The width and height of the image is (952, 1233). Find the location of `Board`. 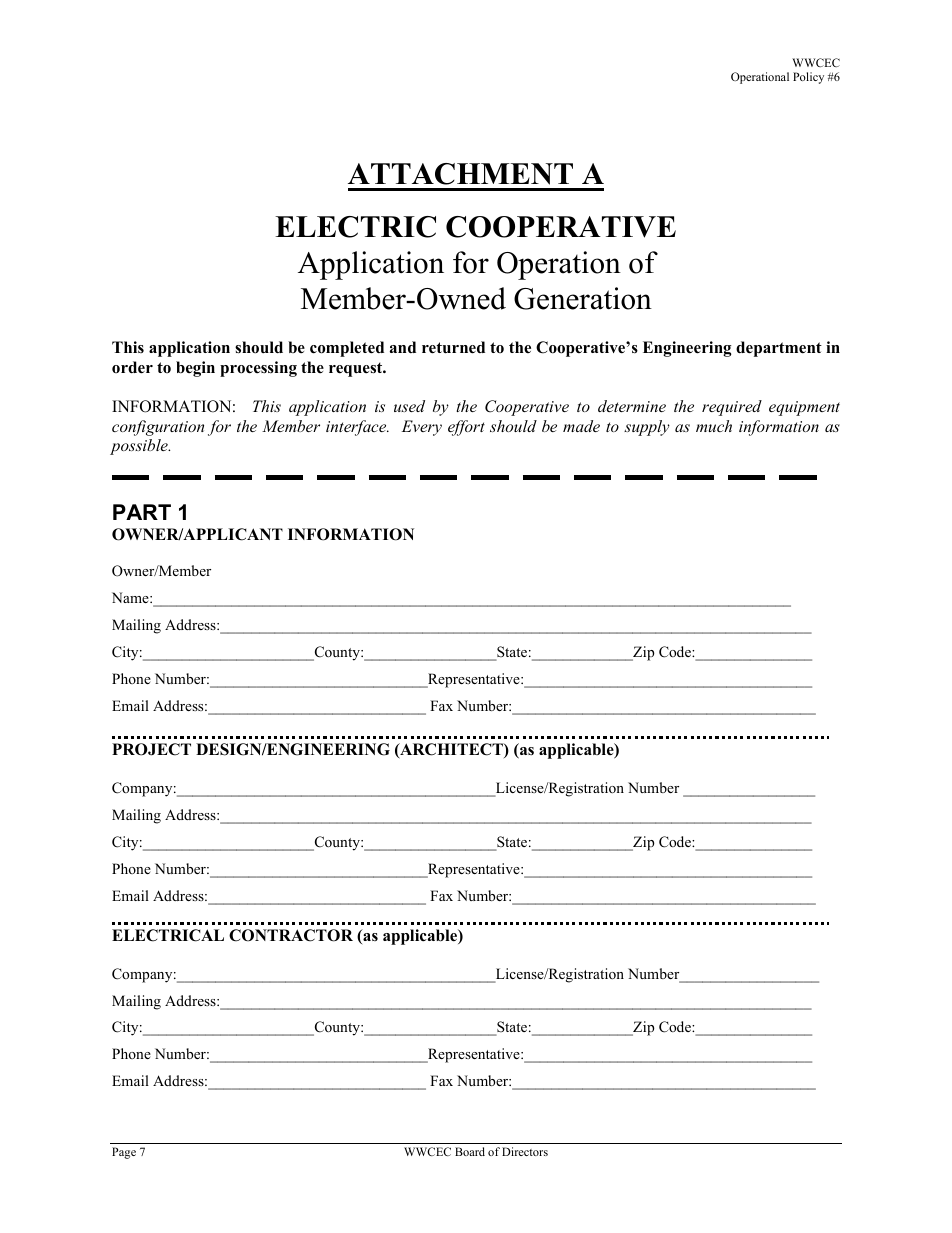

Board is located at coordinates (470, 1151).
